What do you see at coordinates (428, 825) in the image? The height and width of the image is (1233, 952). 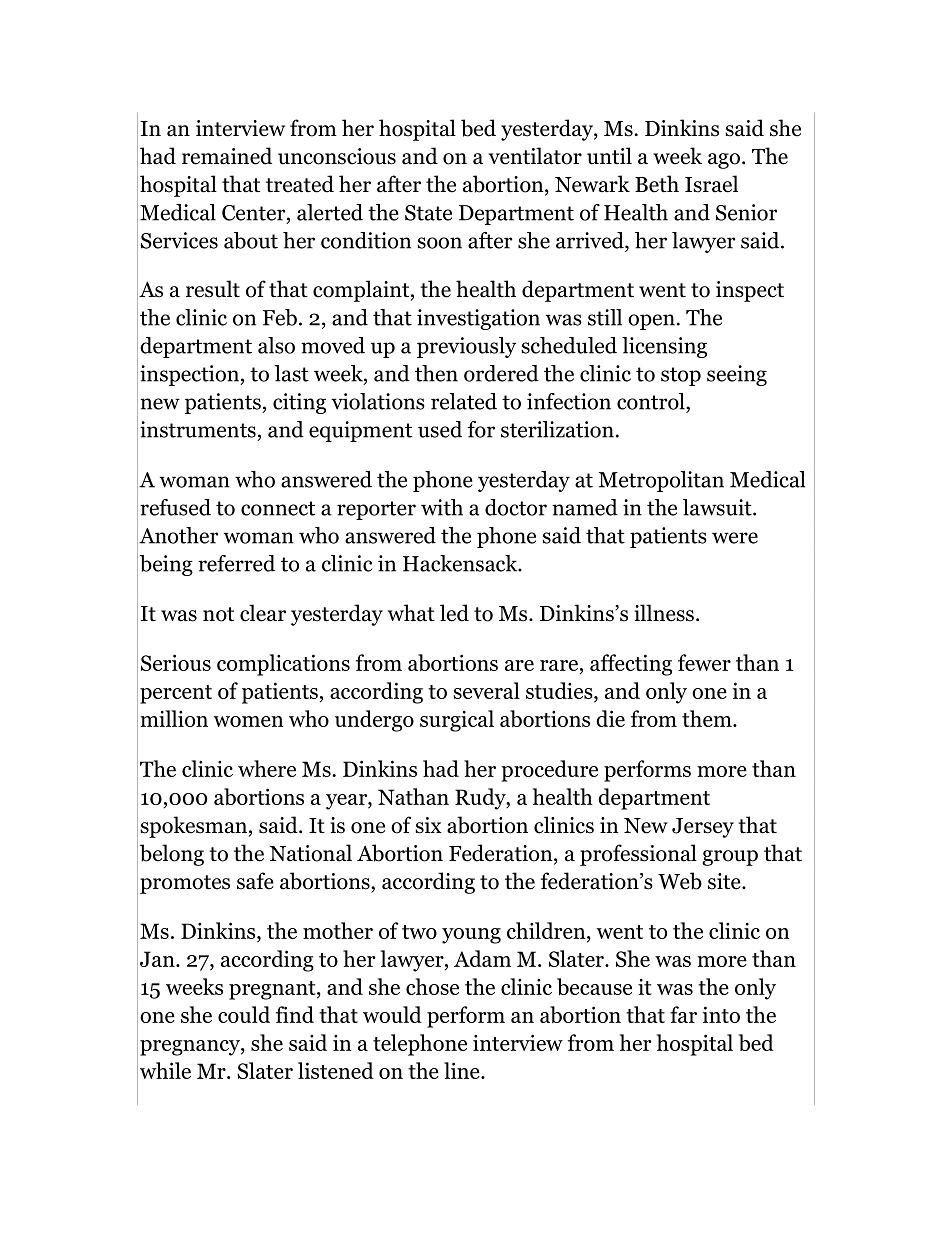 I see `six` at bounding box center [428, 825].
